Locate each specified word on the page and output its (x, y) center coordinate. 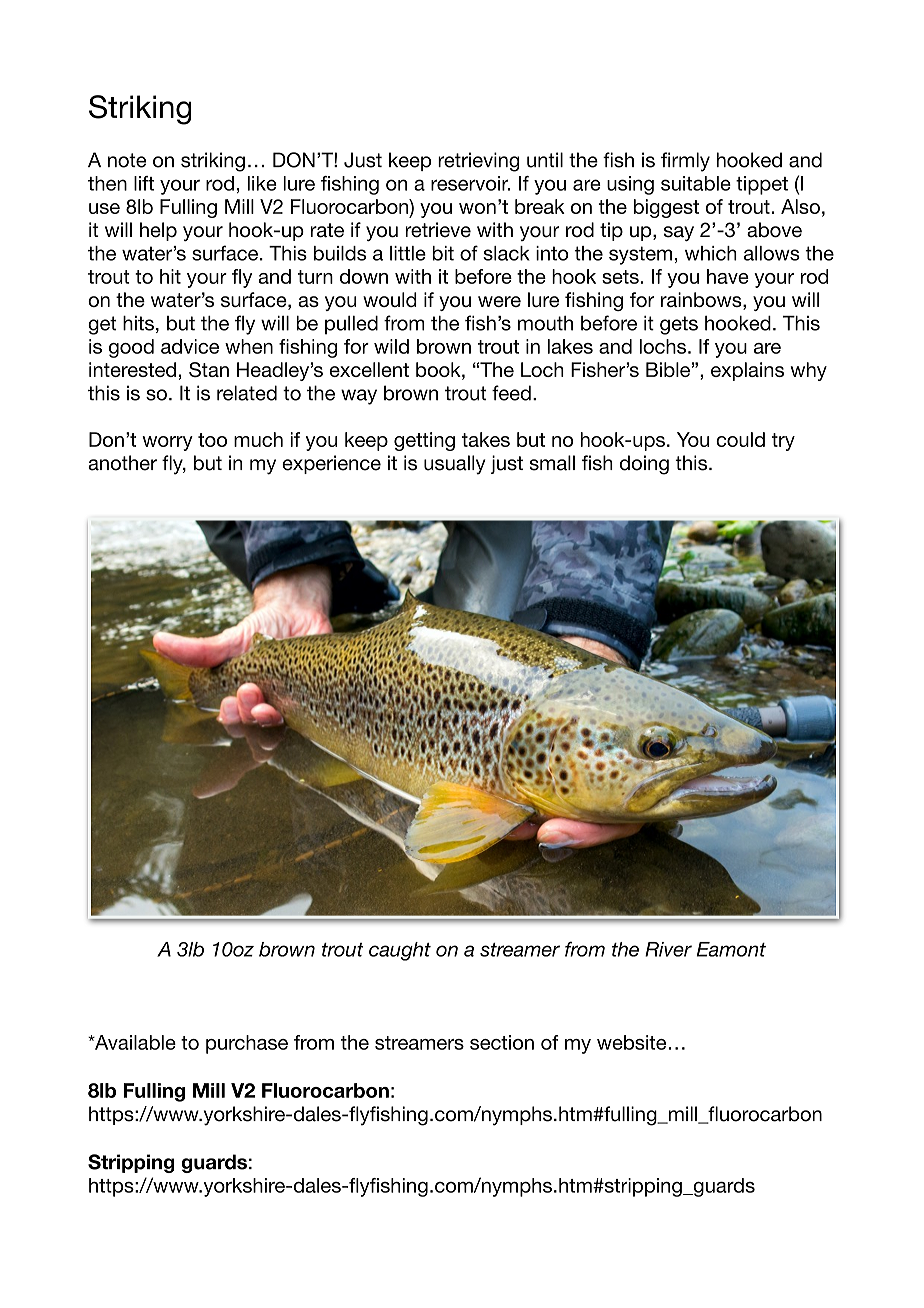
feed (511, 393)
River (668, 949)
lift (144, 183)
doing (644, 465)
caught (400, 951)
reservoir (470, 183)
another (122, 463)
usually (454, 465)
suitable (696, 183)
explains (747, 371)
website (633, 1042)
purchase (247, 1044)
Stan (209, 369)
